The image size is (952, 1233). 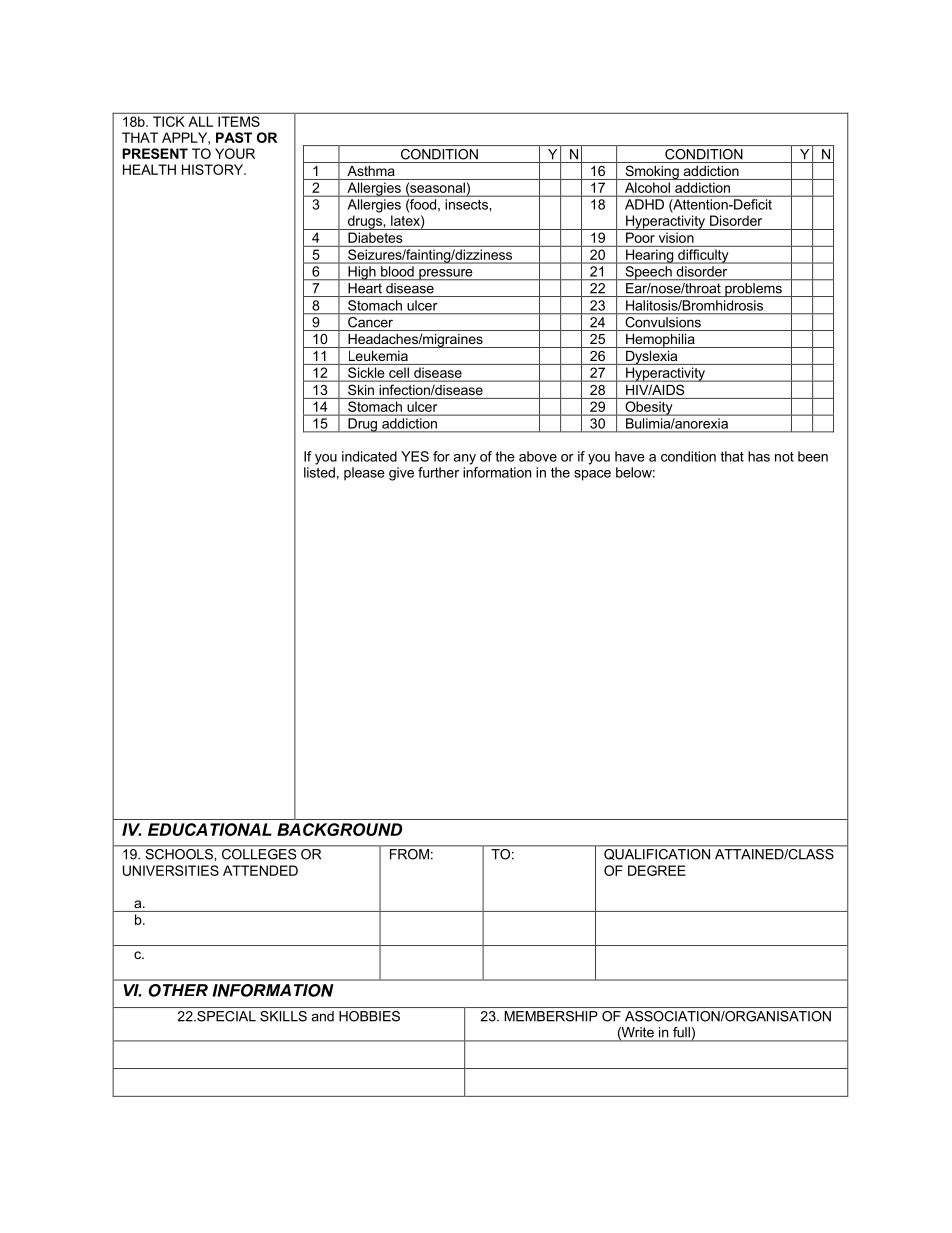 What do you see at coordinates (210, 829) in the screenshot?
I see `EDUCATIONAL` at bounding box center [210, 829].
